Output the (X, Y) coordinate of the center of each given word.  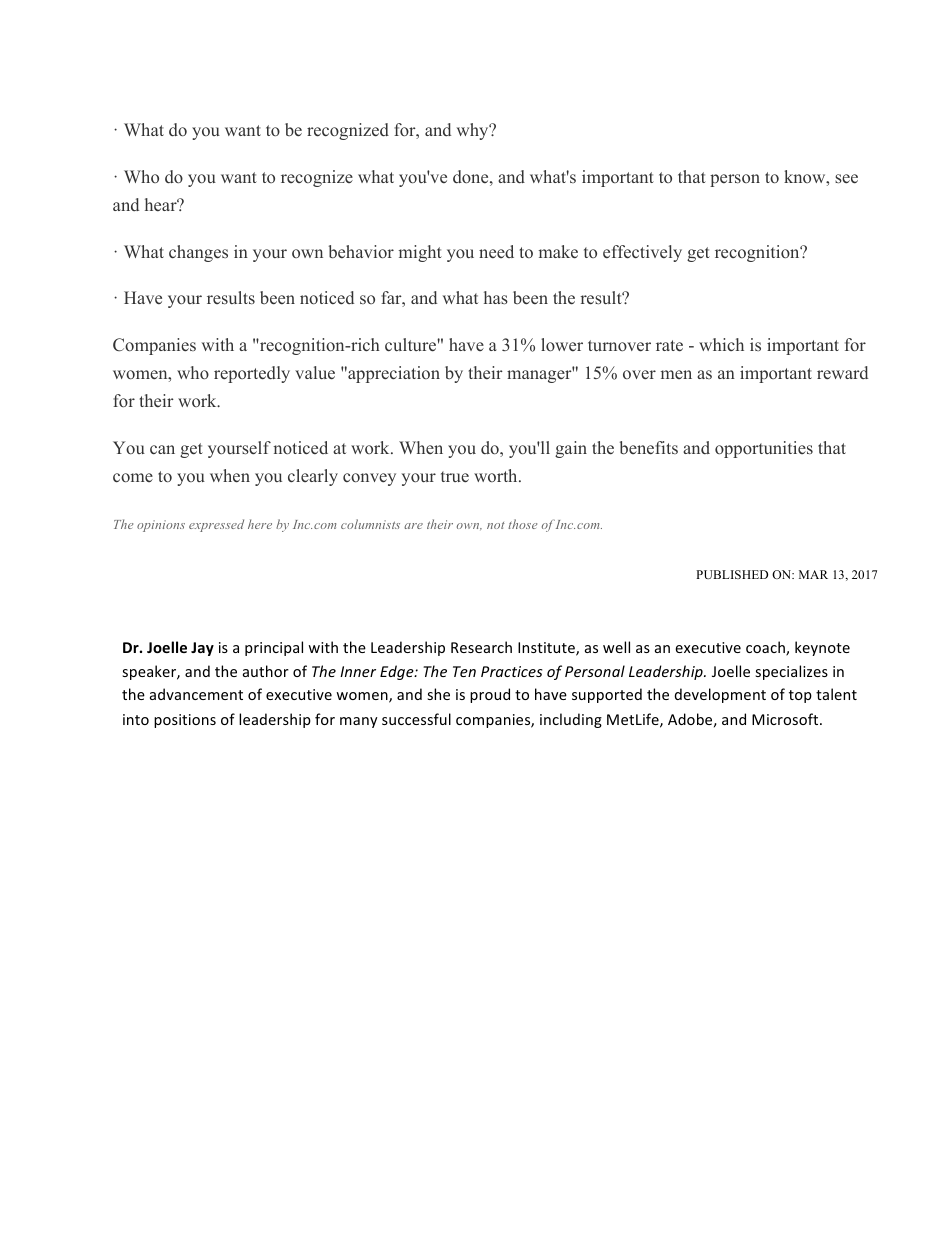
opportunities (764, 449)
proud (490, 695)
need (496, 251)
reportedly (252, 374)
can (162, 449)
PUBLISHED (732, 574)
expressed (216, 525)
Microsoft (786, 719)
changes (198, 253)
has (496, 297)
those (522, 524)
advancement (196, 694)
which (721, 344)
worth (497, 475)
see (846, 179)
